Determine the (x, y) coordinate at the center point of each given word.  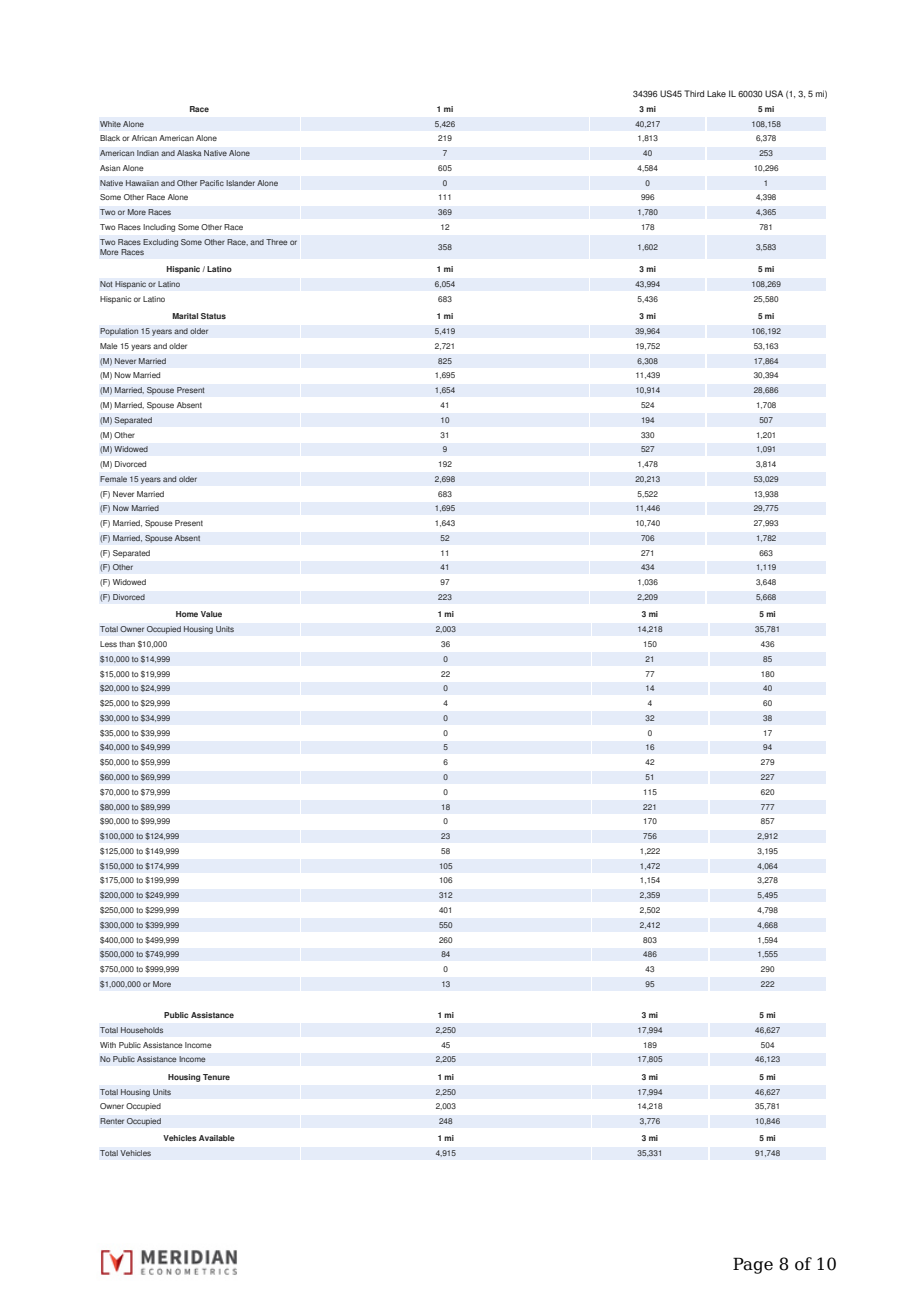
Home (187, 614)
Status (213, 316)
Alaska (189, 153)
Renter (112, 1121)
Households (142, 1030)
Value (211, 614)
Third (694, 93)
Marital (185, 316)
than (127, 644)
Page (753, 1265)
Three (277, 242)
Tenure (216, 1077)
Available (217, 1138)
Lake (716, 93)
